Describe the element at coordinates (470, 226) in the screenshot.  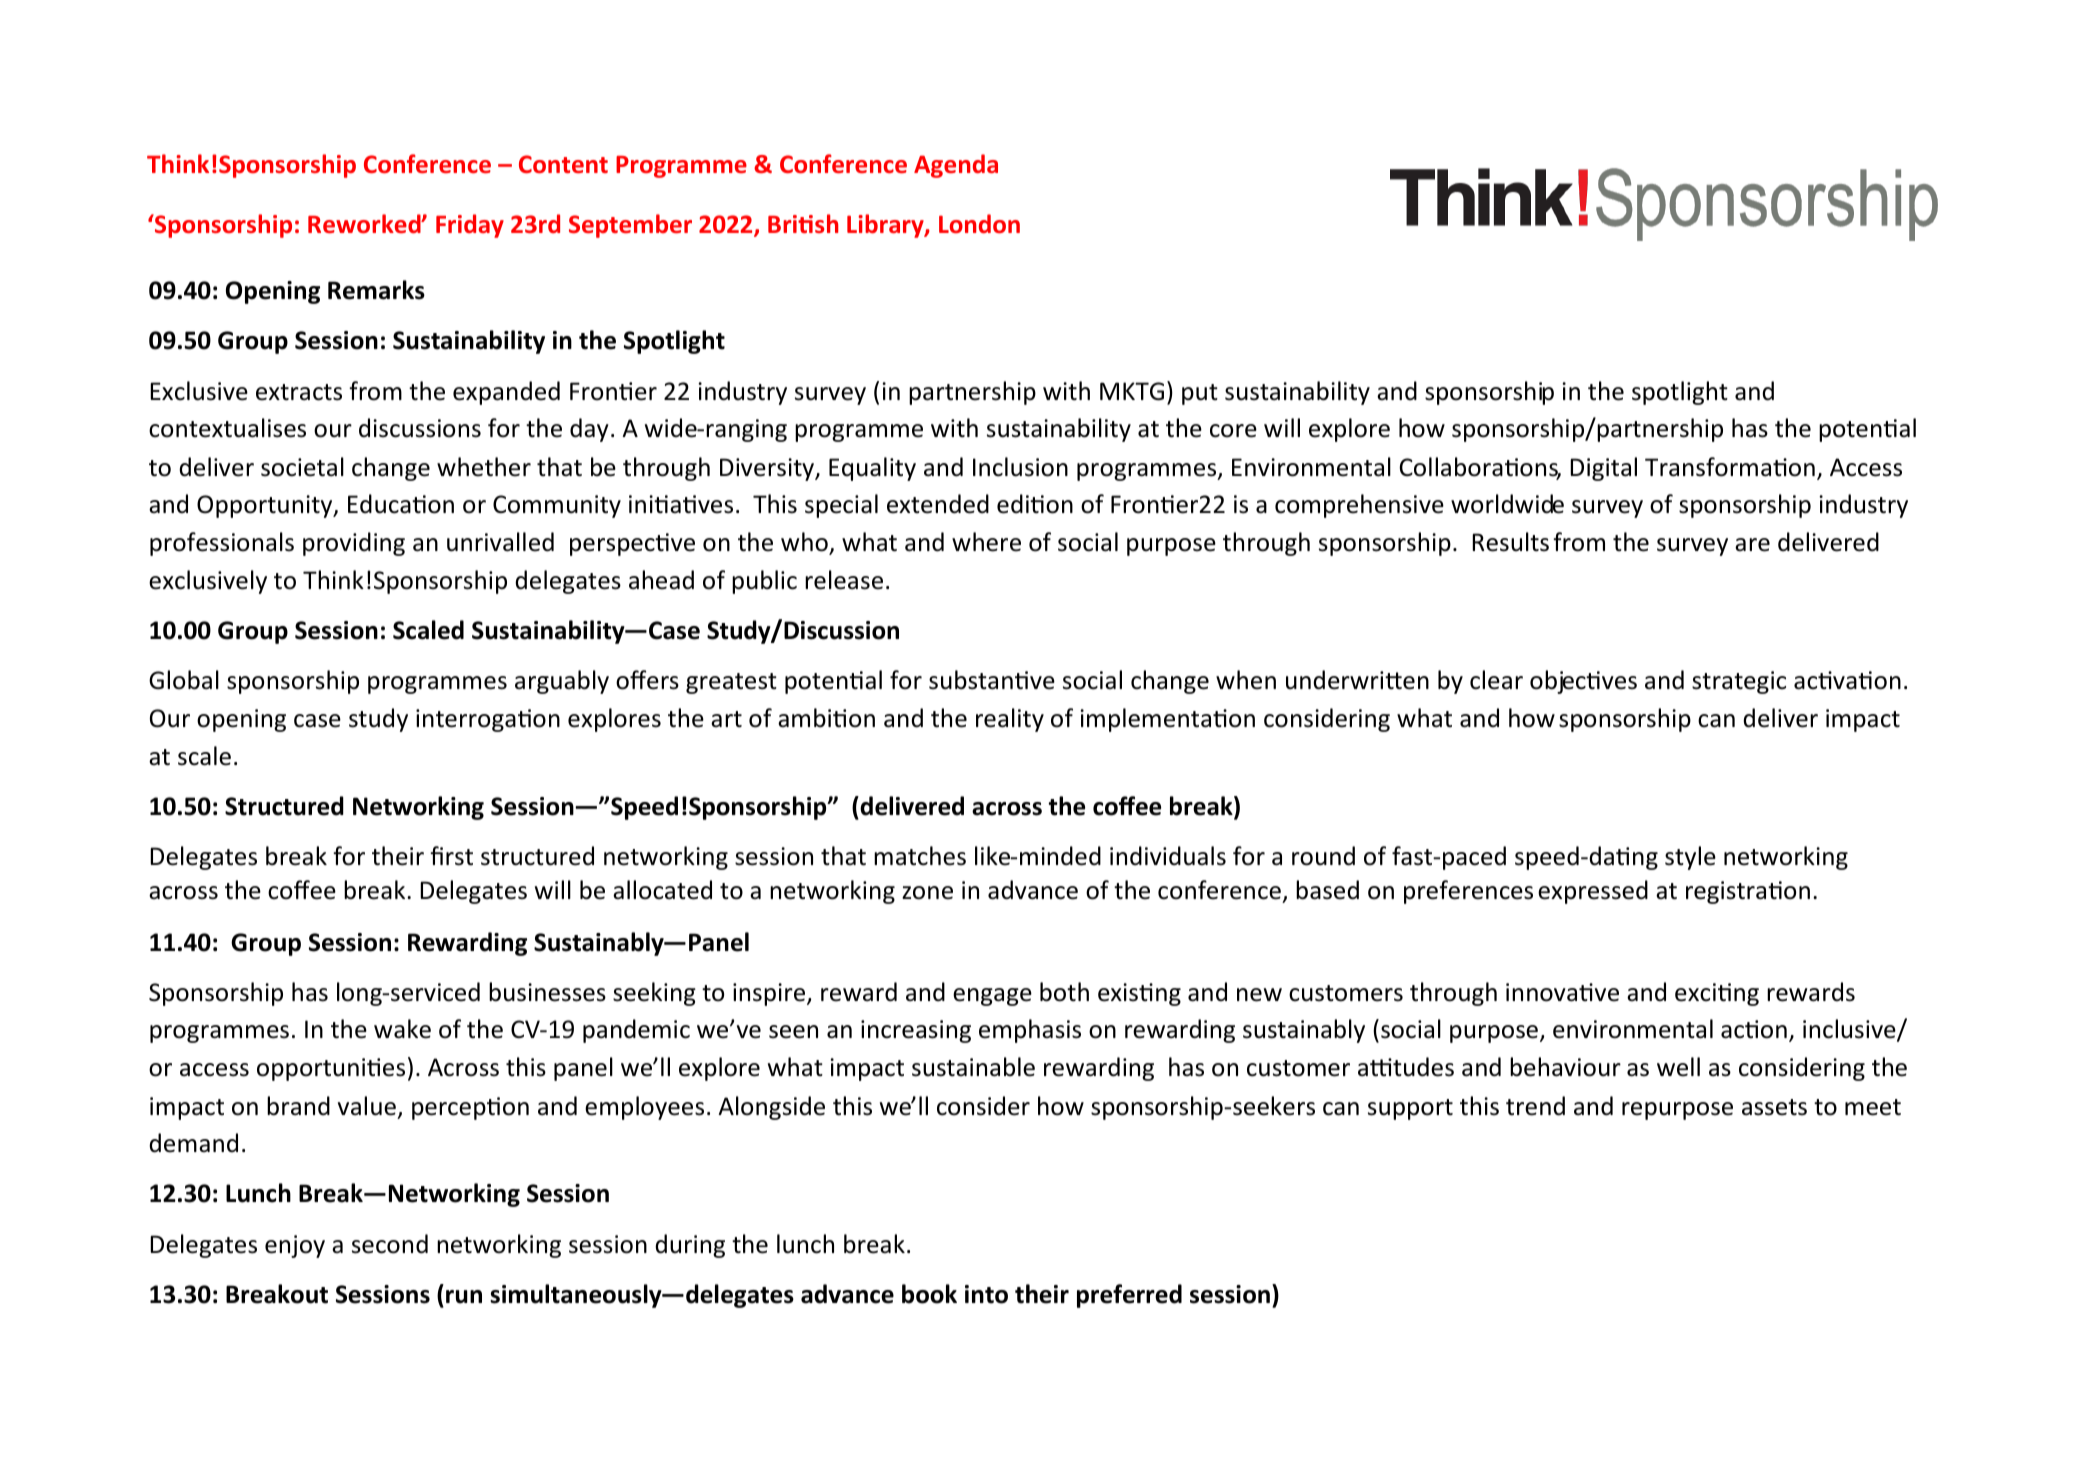
I see `Friday` at that location.
